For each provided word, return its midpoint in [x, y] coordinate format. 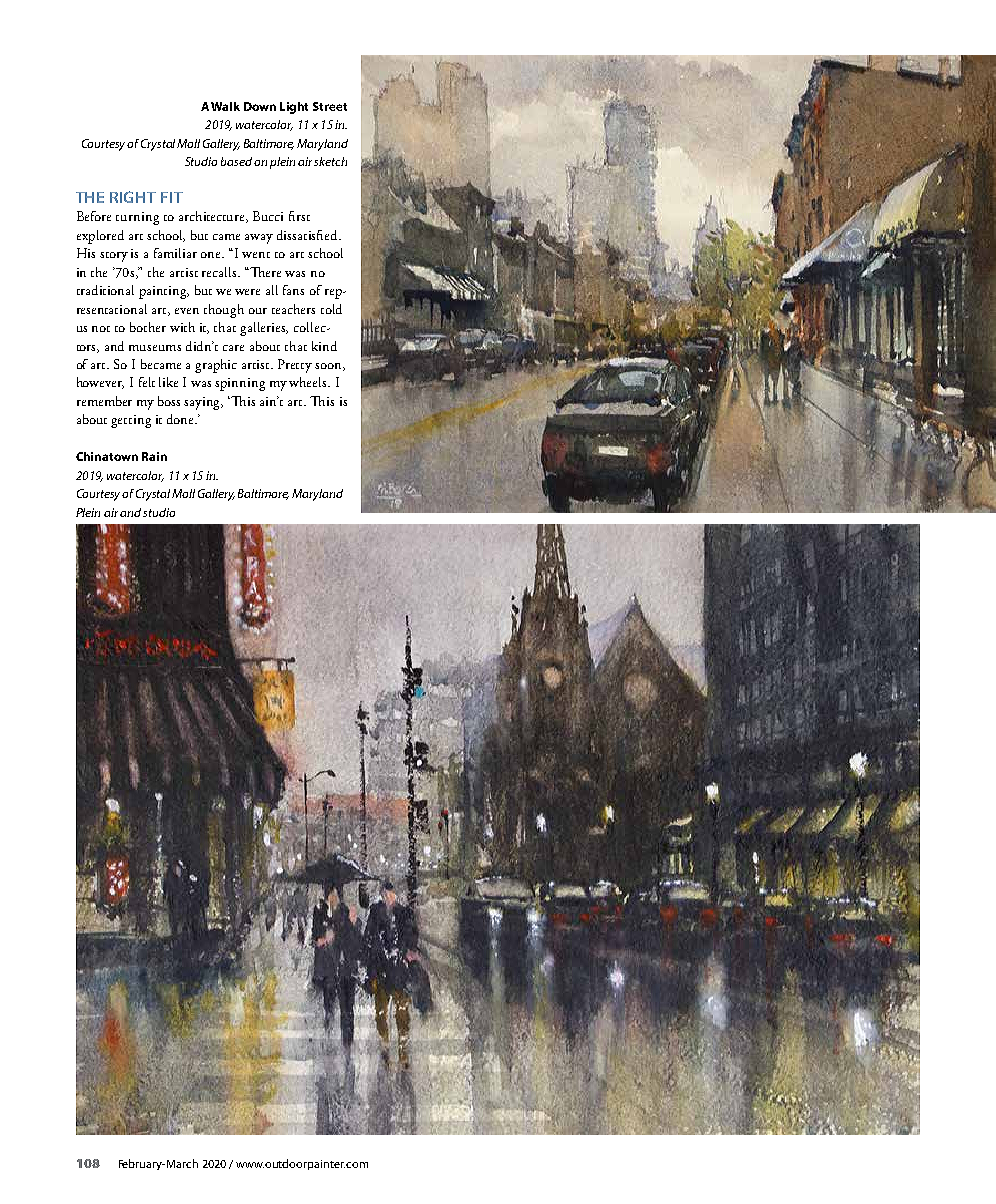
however [100, 383]
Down [260, 106]
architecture [213, 217]
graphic [216, 366]
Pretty [295, 366]
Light [294, 108]
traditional [105, 290]
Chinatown [107, 456]
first [299, 216]
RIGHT [133, 197]
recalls [221, 272]
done [181, 419]
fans [293, 290]
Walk [225, 106]
